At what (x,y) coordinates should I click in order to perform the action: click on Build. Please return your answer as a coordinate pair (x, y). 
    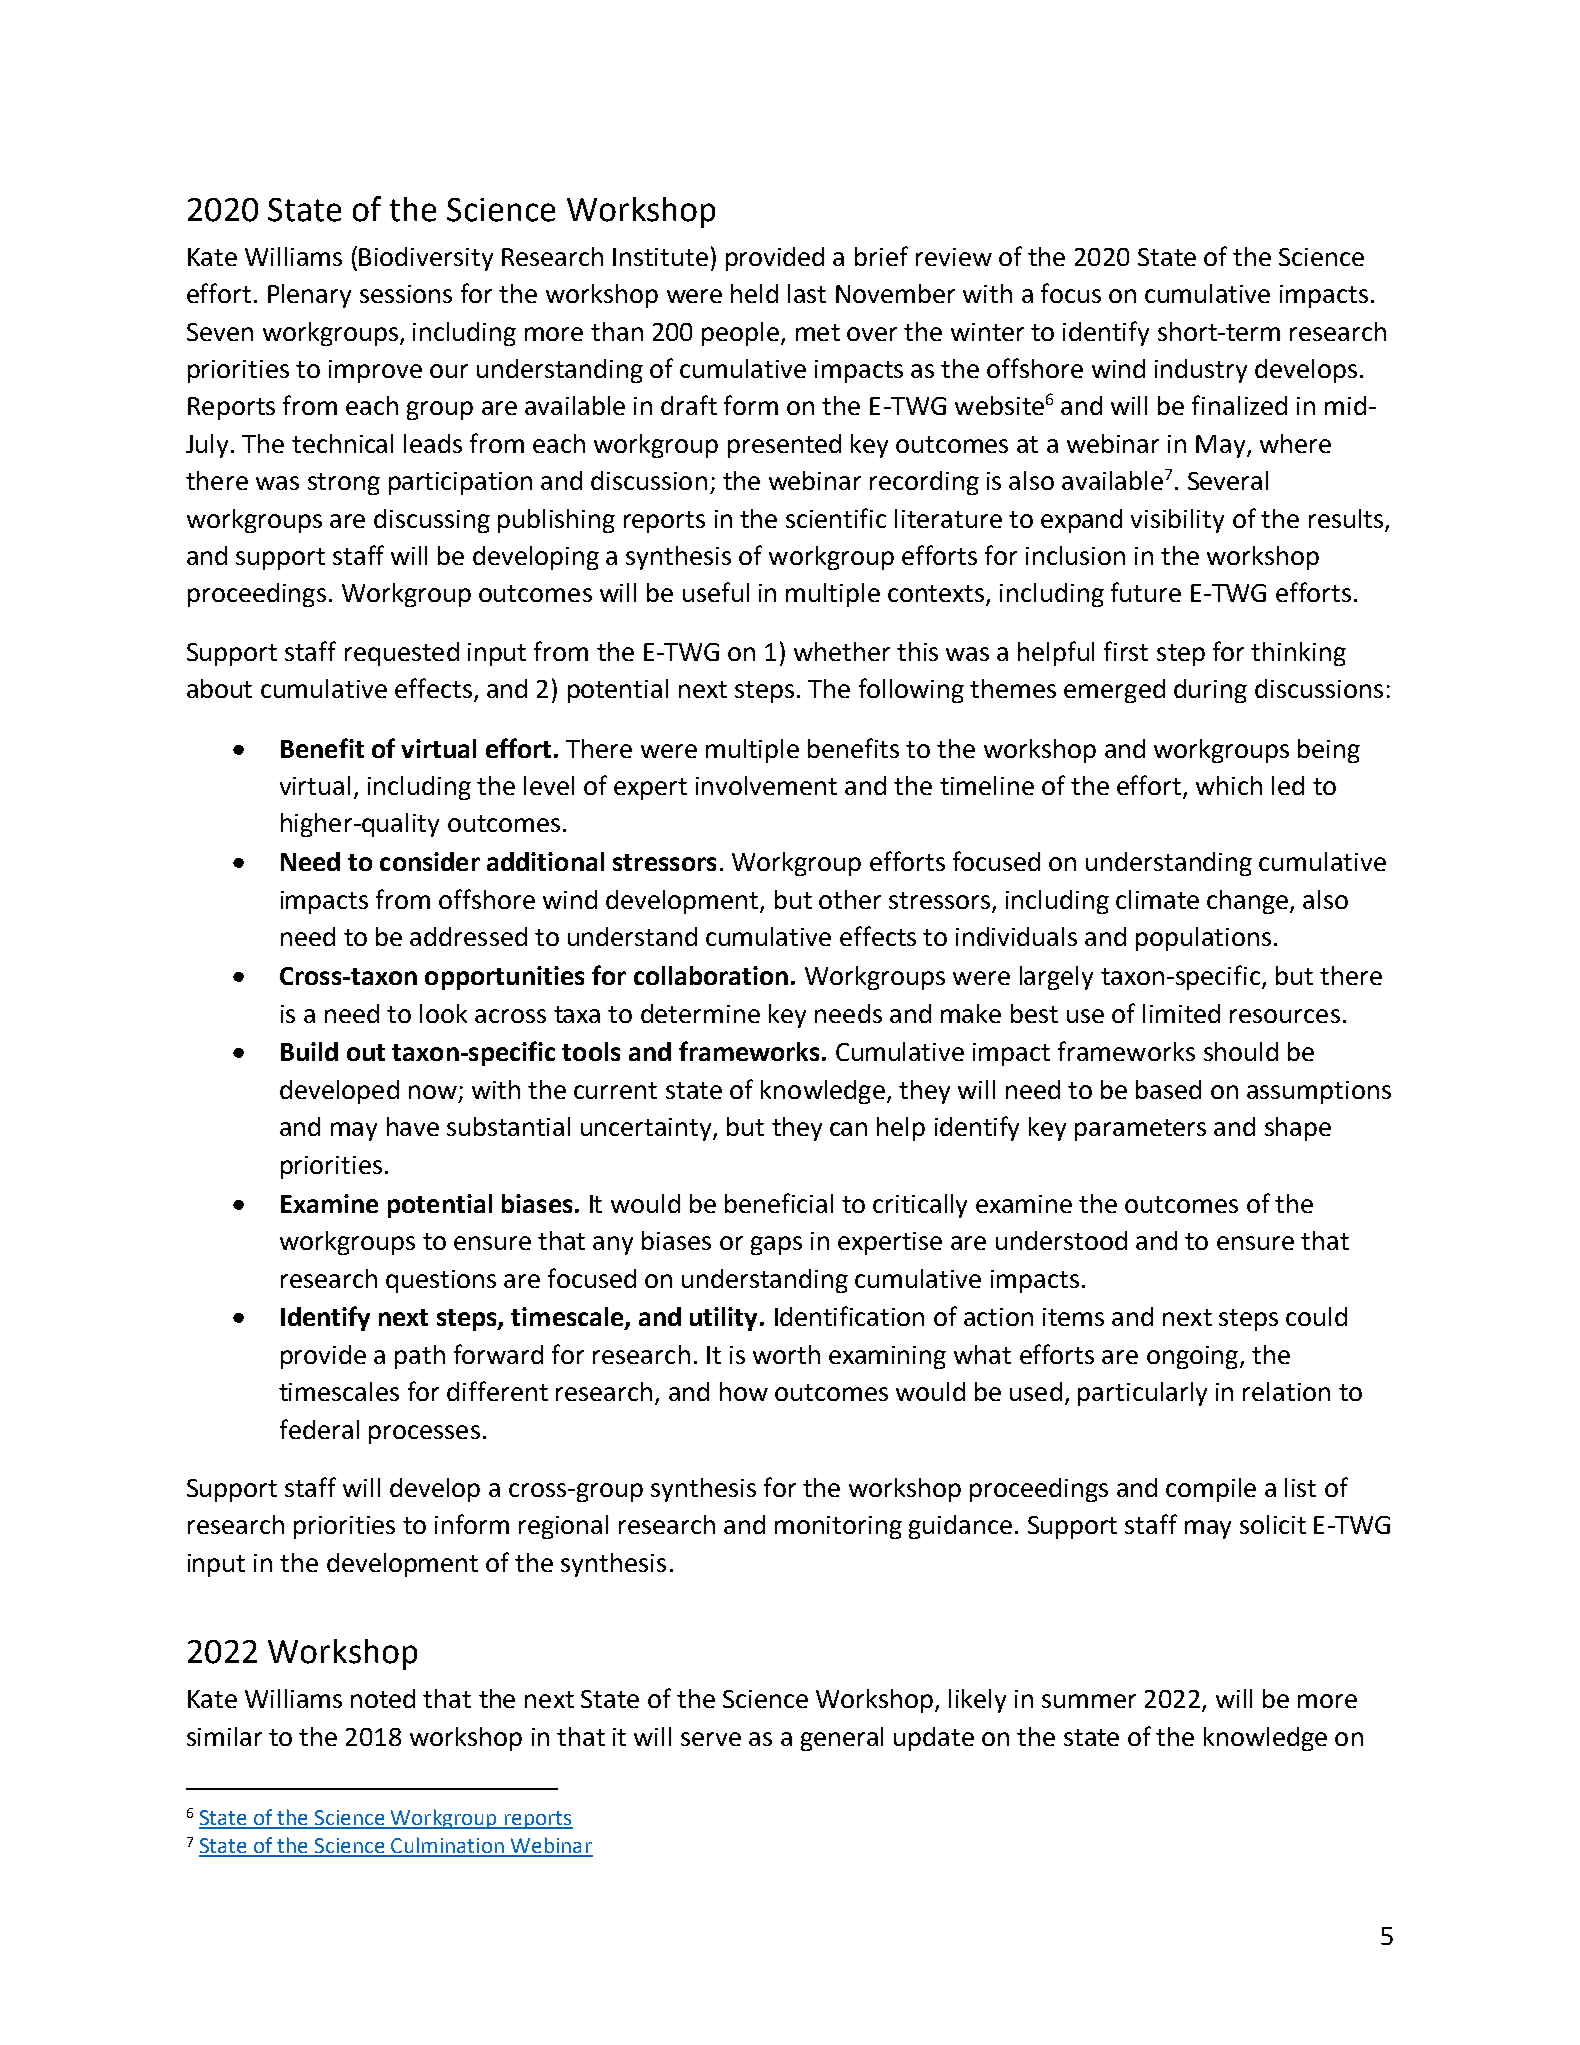
    Looking at the image, I should click on (309, 1051).
